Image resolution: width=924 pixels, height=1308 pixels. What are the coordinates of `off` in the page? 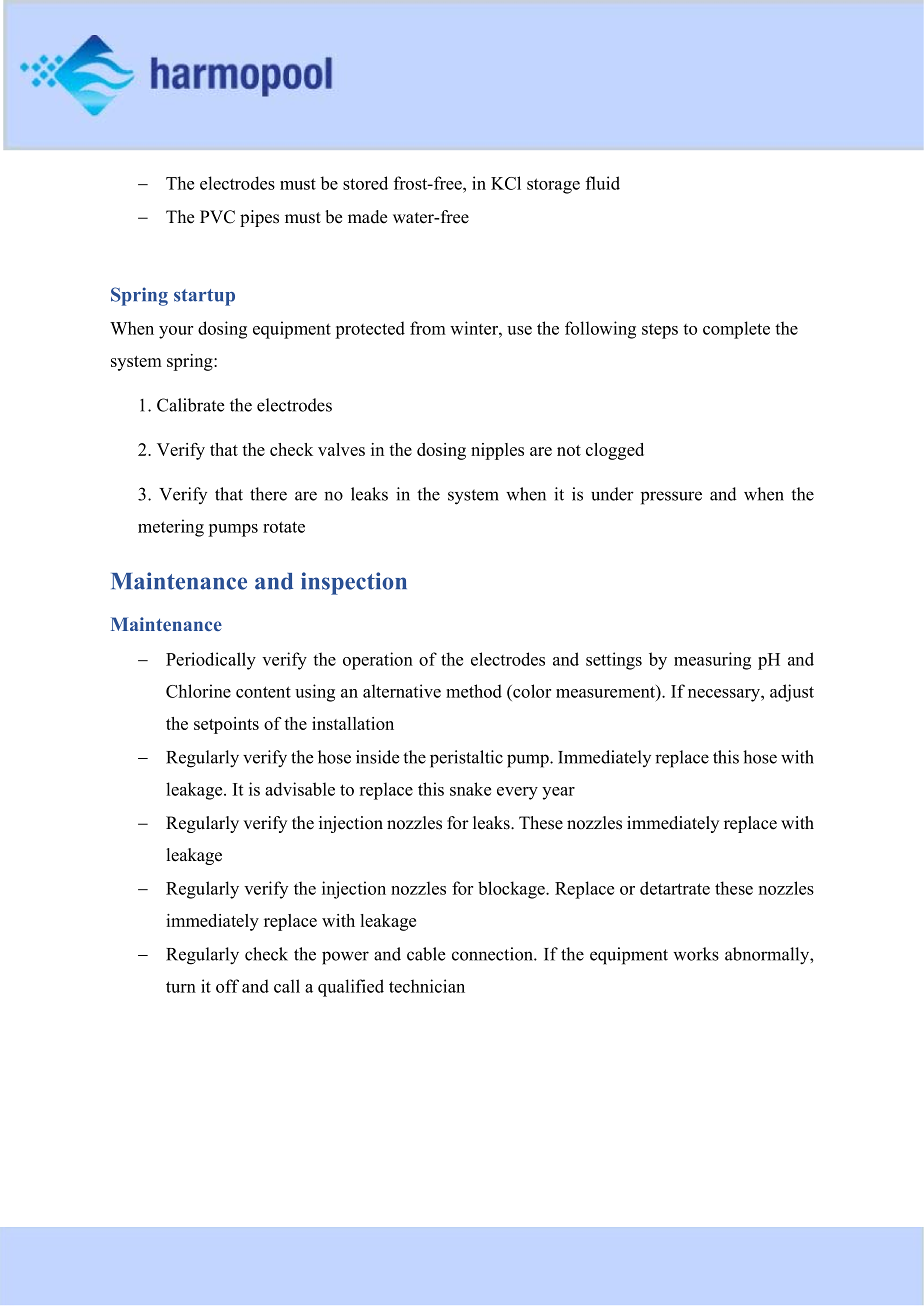 It's located at (227, 986).
